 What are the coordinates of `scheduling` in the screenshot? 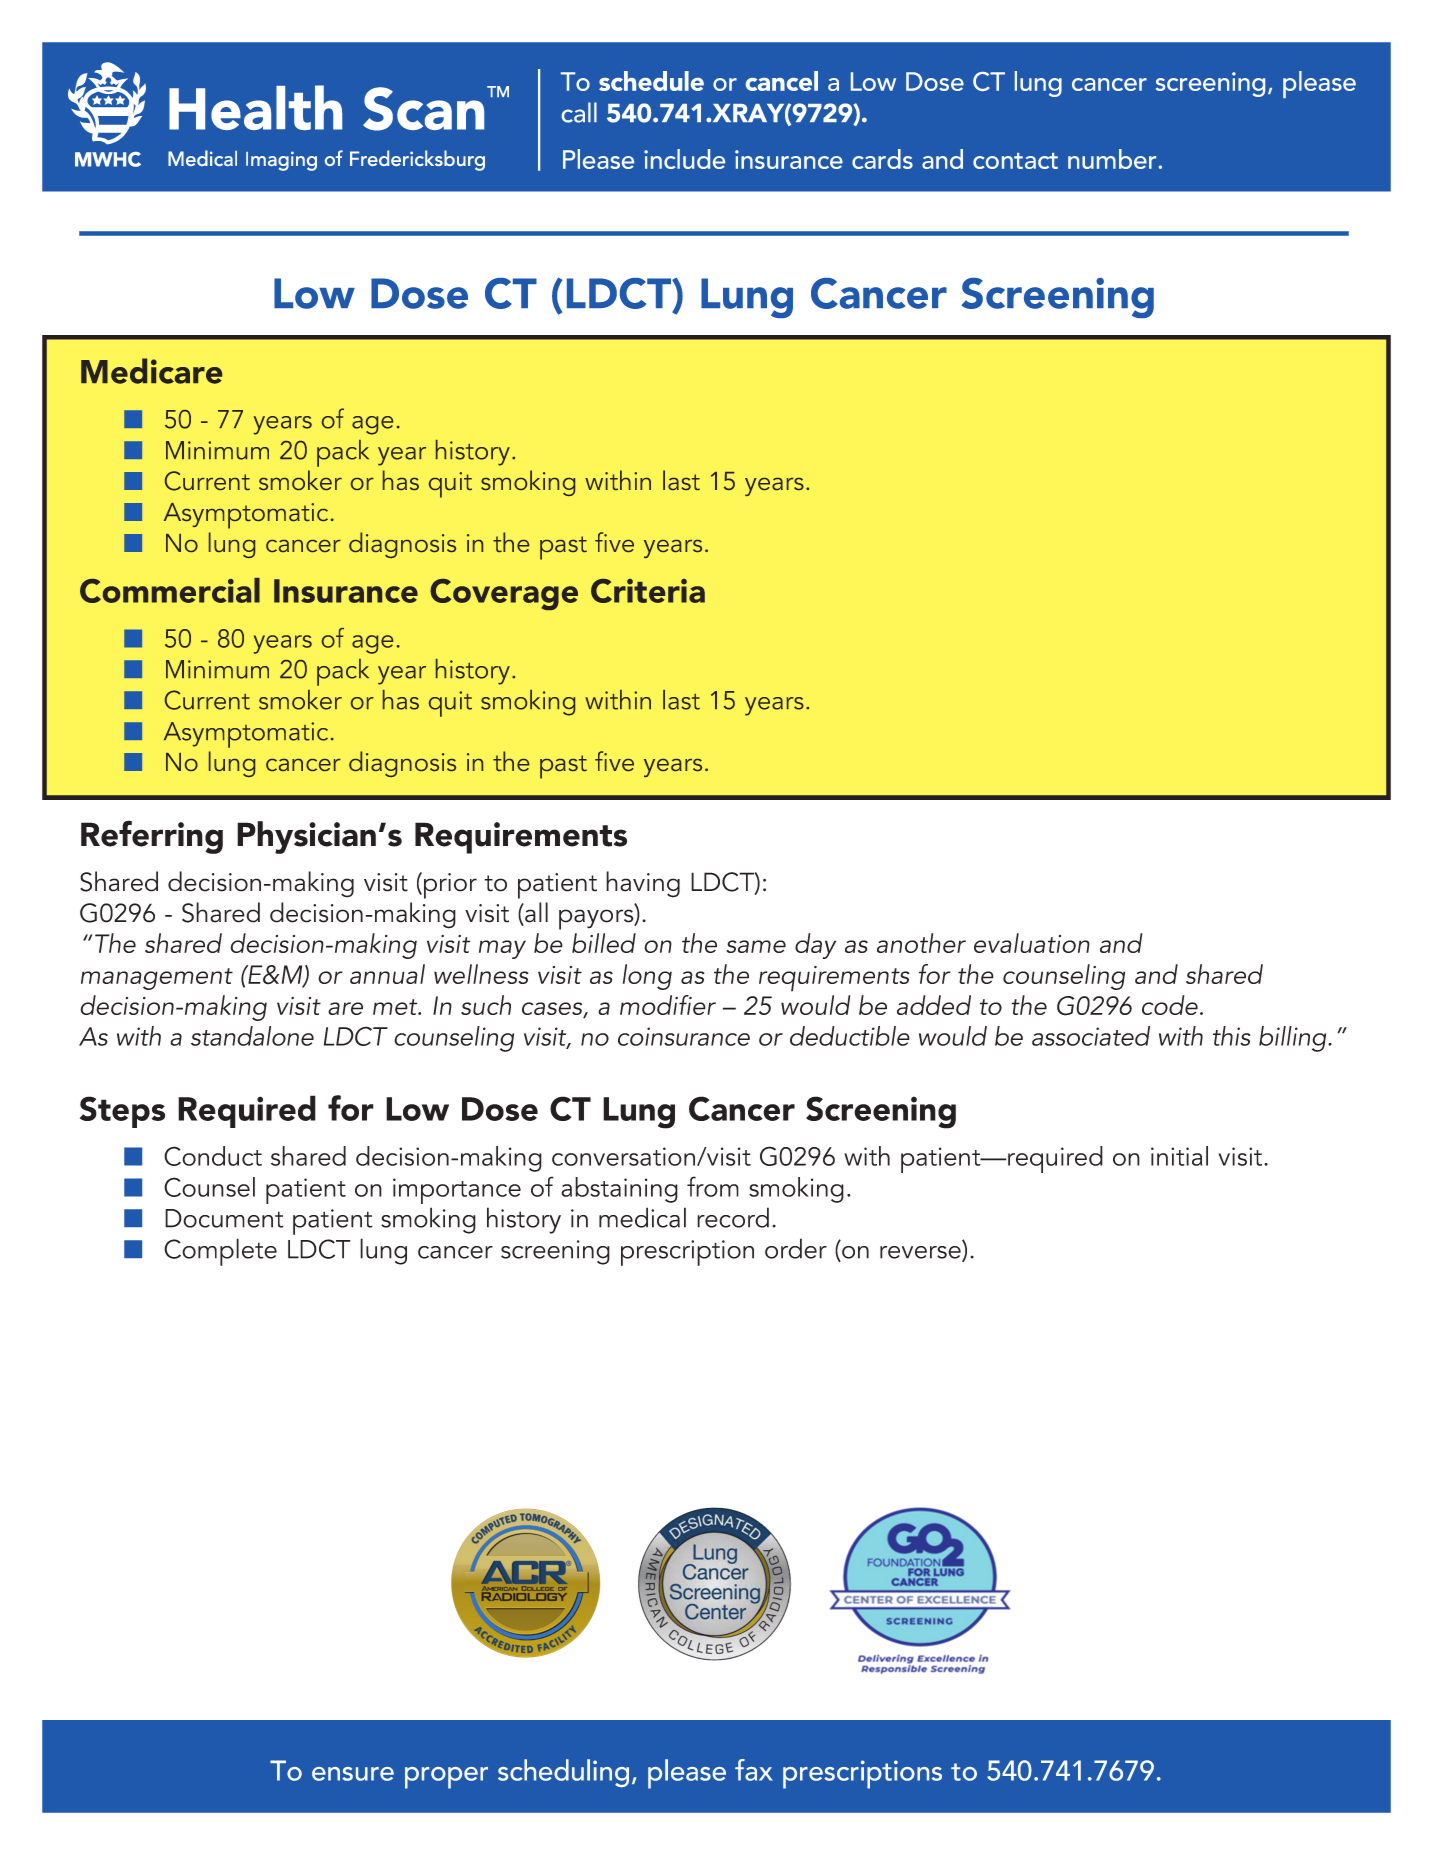 It's located at (563, 1773).
